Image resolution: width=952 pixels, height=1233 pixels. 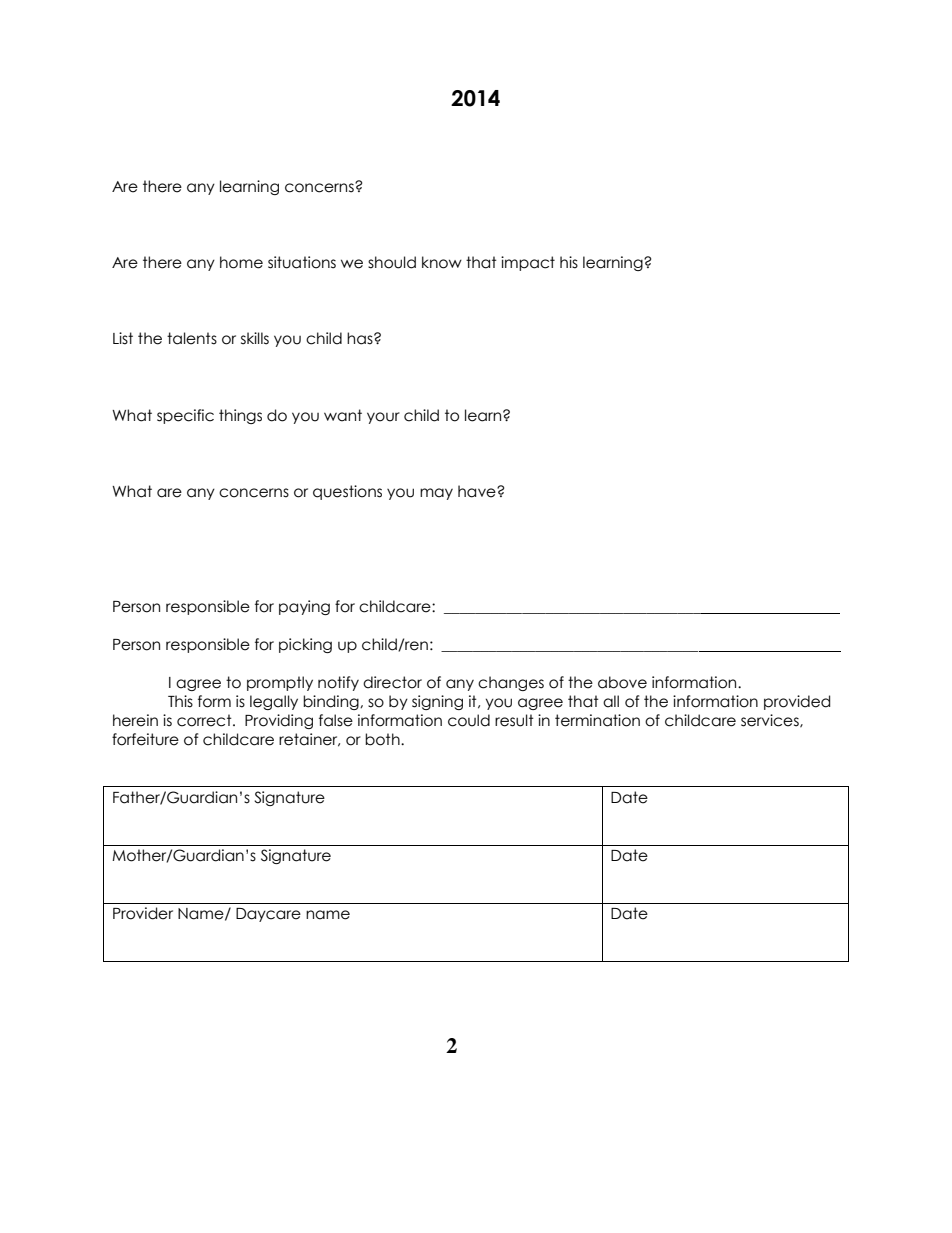 What do you see at coordinates (442, 262) in the screenshot?
I see `know` at bounding box center [442, 262].
